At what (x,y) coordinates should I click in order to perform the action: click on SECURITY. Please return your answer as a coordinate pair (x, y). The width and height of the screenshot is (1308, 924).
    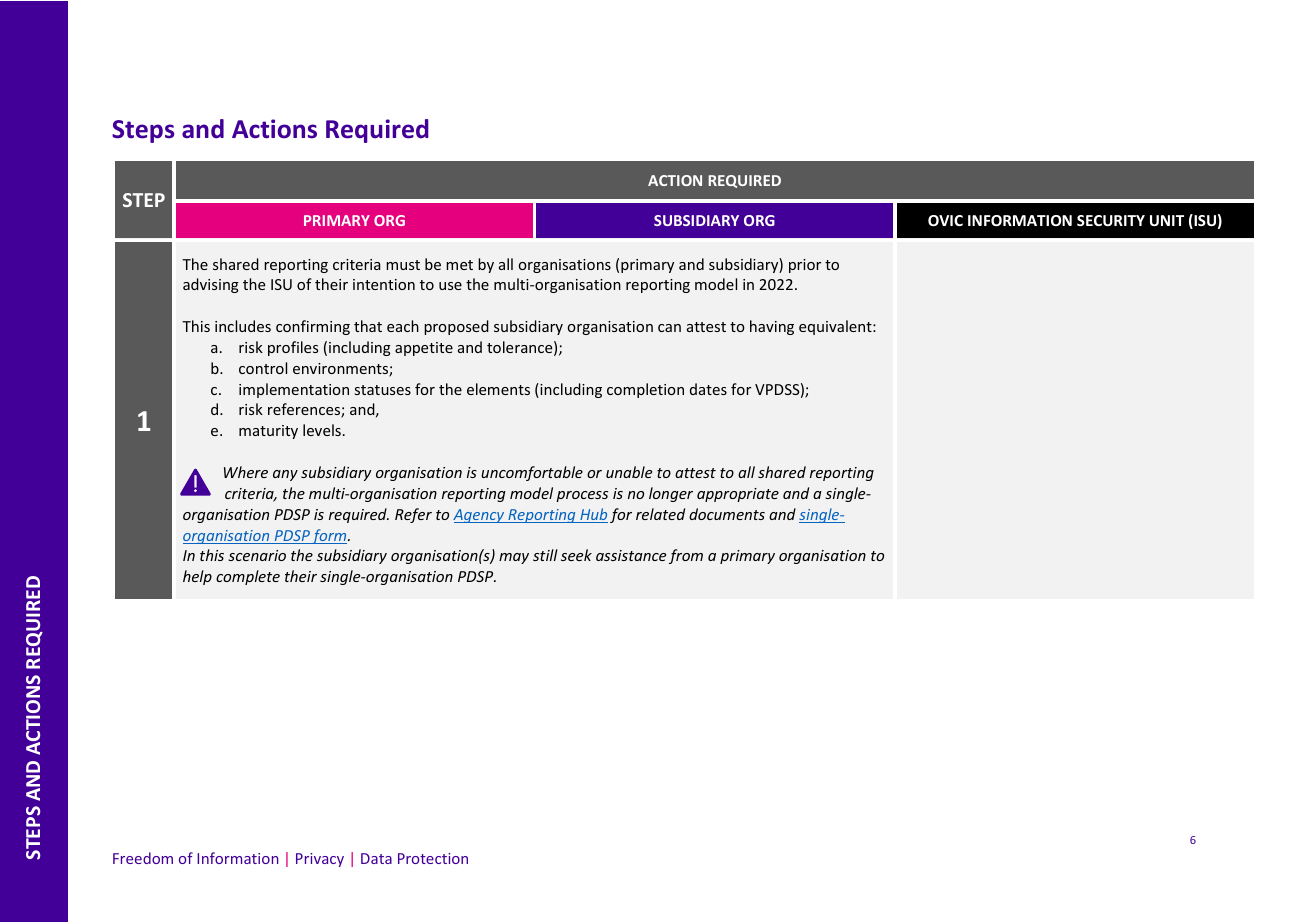
    Looking at the image, I should click on (1111, 220).
